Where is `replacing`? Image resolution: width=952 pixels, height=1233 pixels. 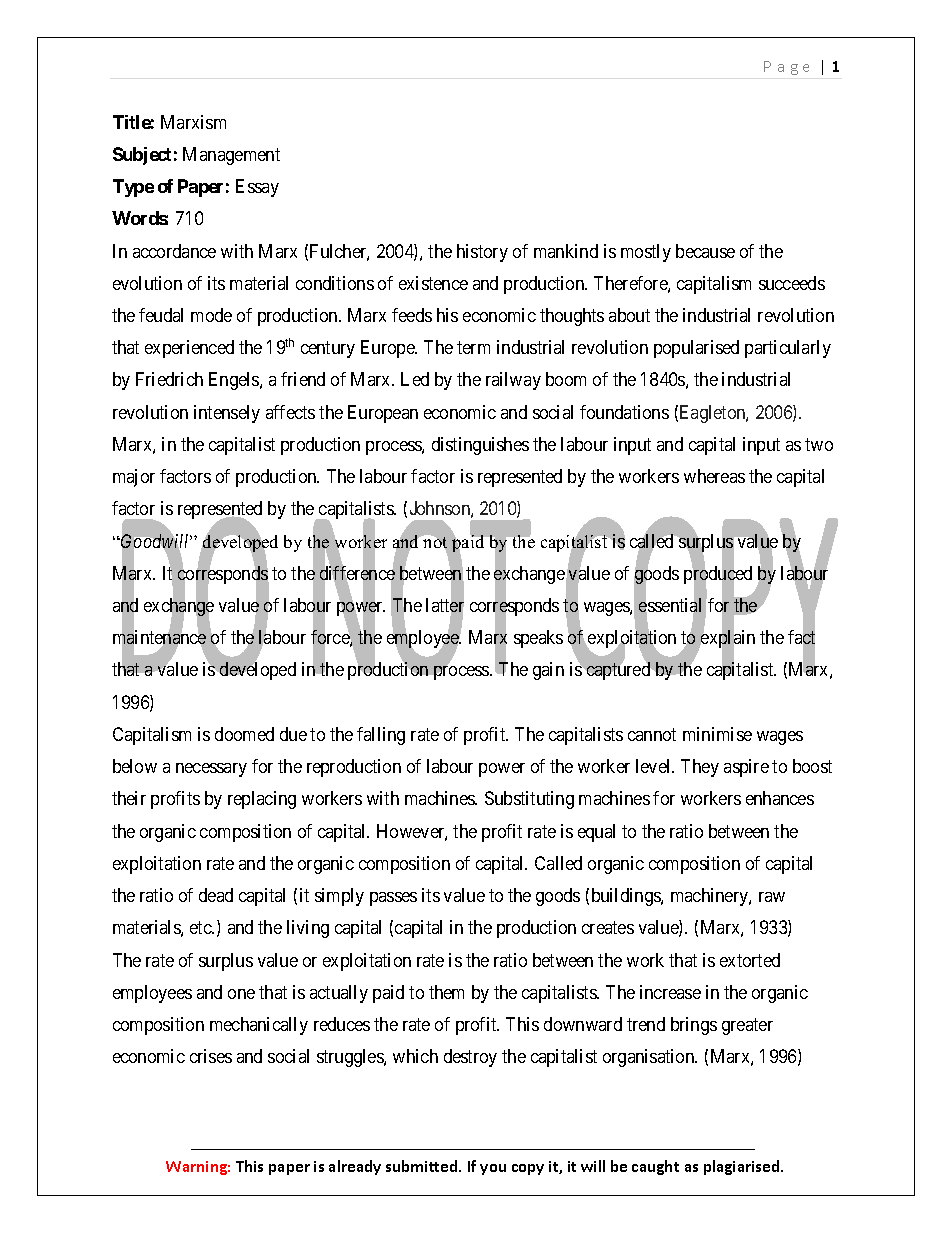 replacing is located at coordinates (262, 800).
